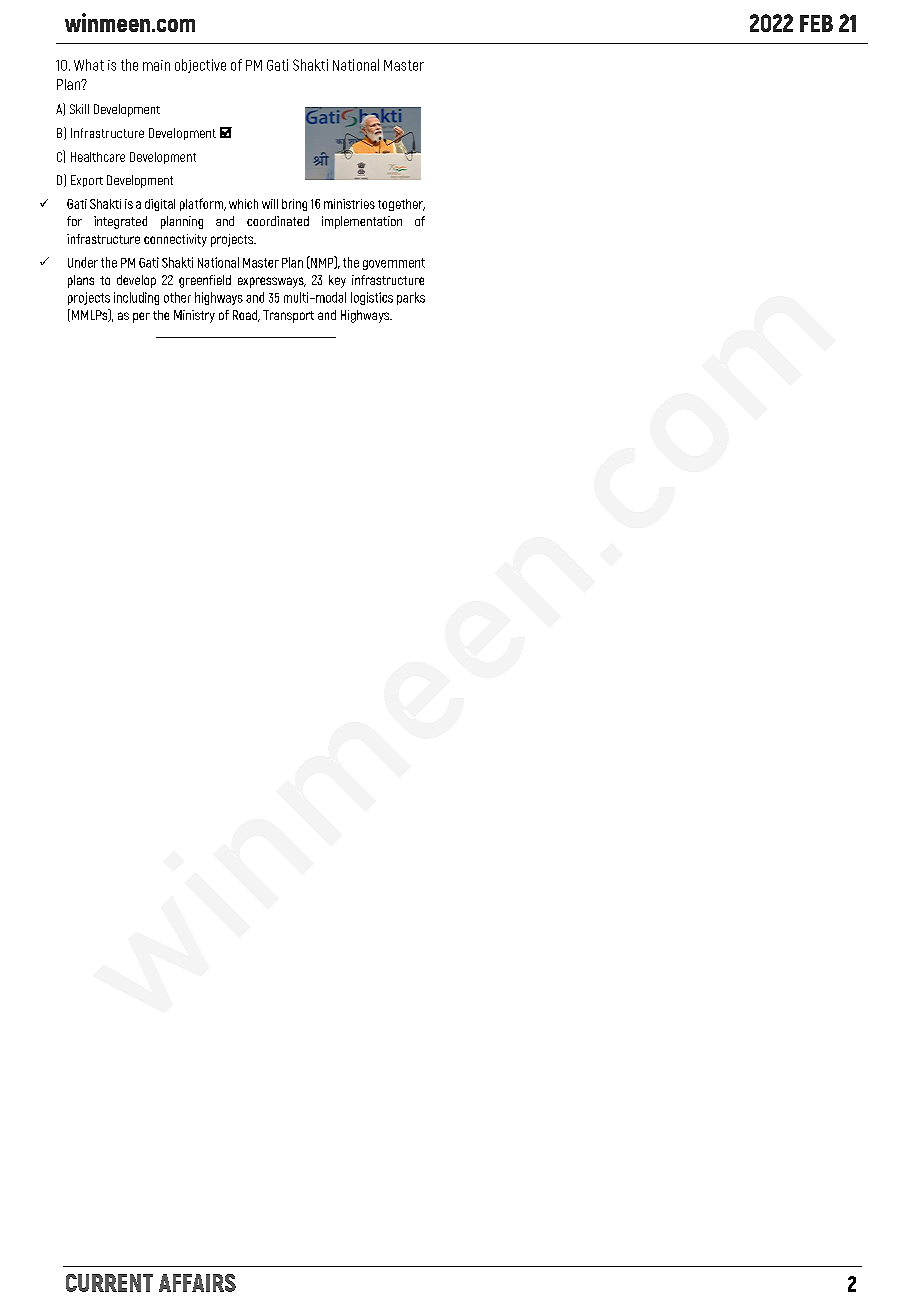 The width and height of the screenshot is (924, 1308). Describe the element at coordinates (156, 65) in the screenshot. I see `main` at that location.
